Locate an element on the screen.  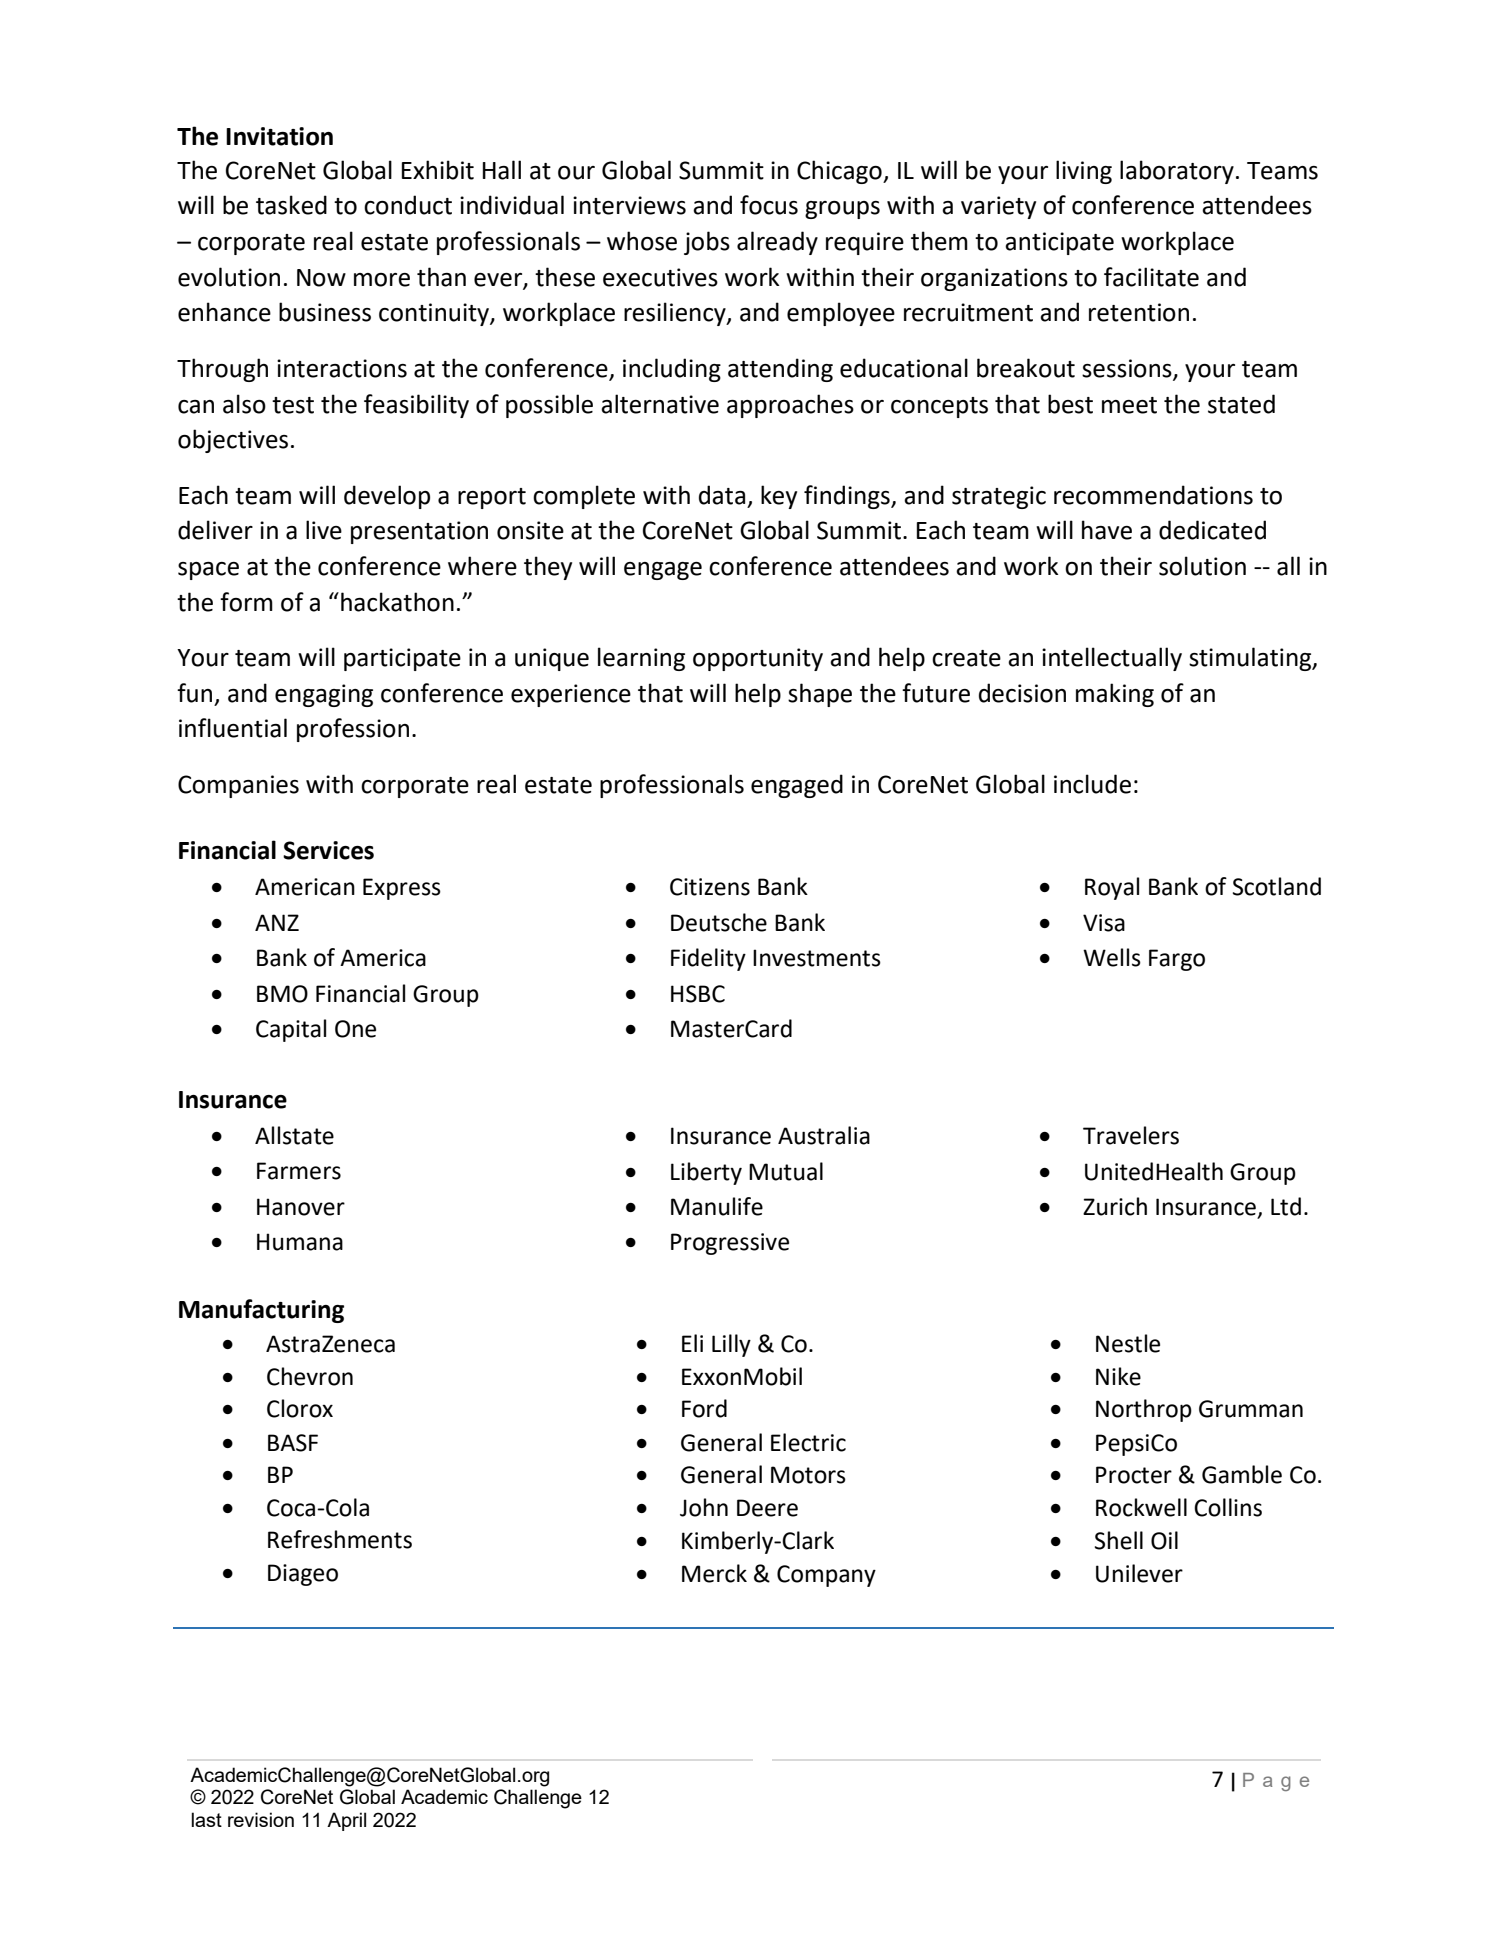
April is located at coordinates (346, 1821).
